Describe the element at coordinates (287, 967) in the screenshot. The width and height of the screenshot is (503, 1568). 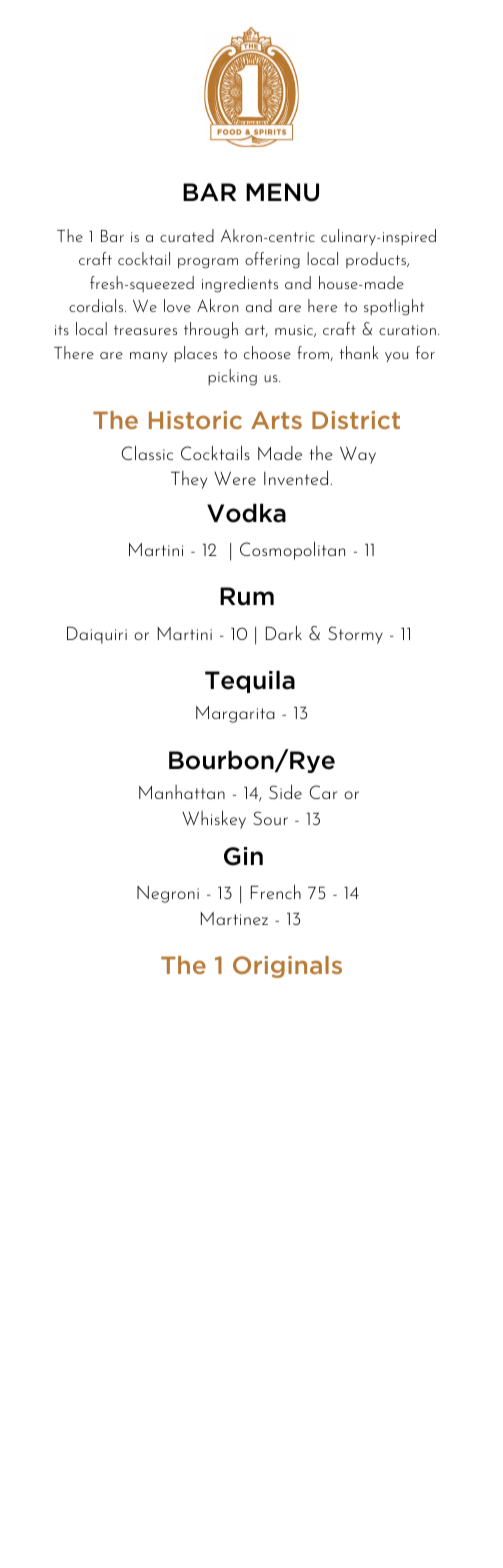
I see `Originals` at that location.
